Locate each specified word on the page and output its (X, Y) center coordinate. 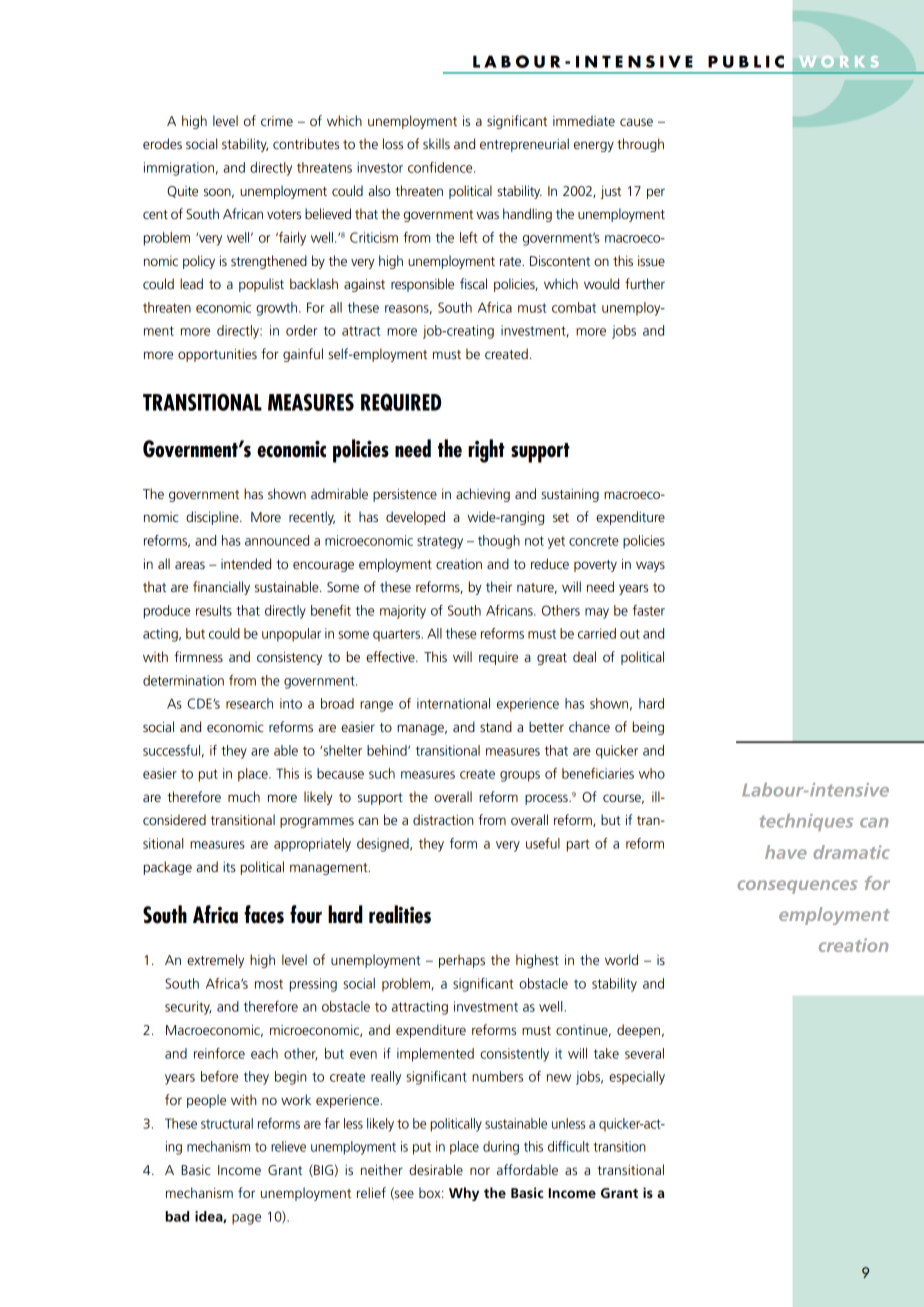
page (246, 1219)
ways (650, 566)
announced (277, 540)
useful (543, 843)
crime (277, 121)
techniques (806, 822)
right (486, 451)
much (244, 796)
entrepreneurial (524, 145)
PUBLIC (746, 61)
